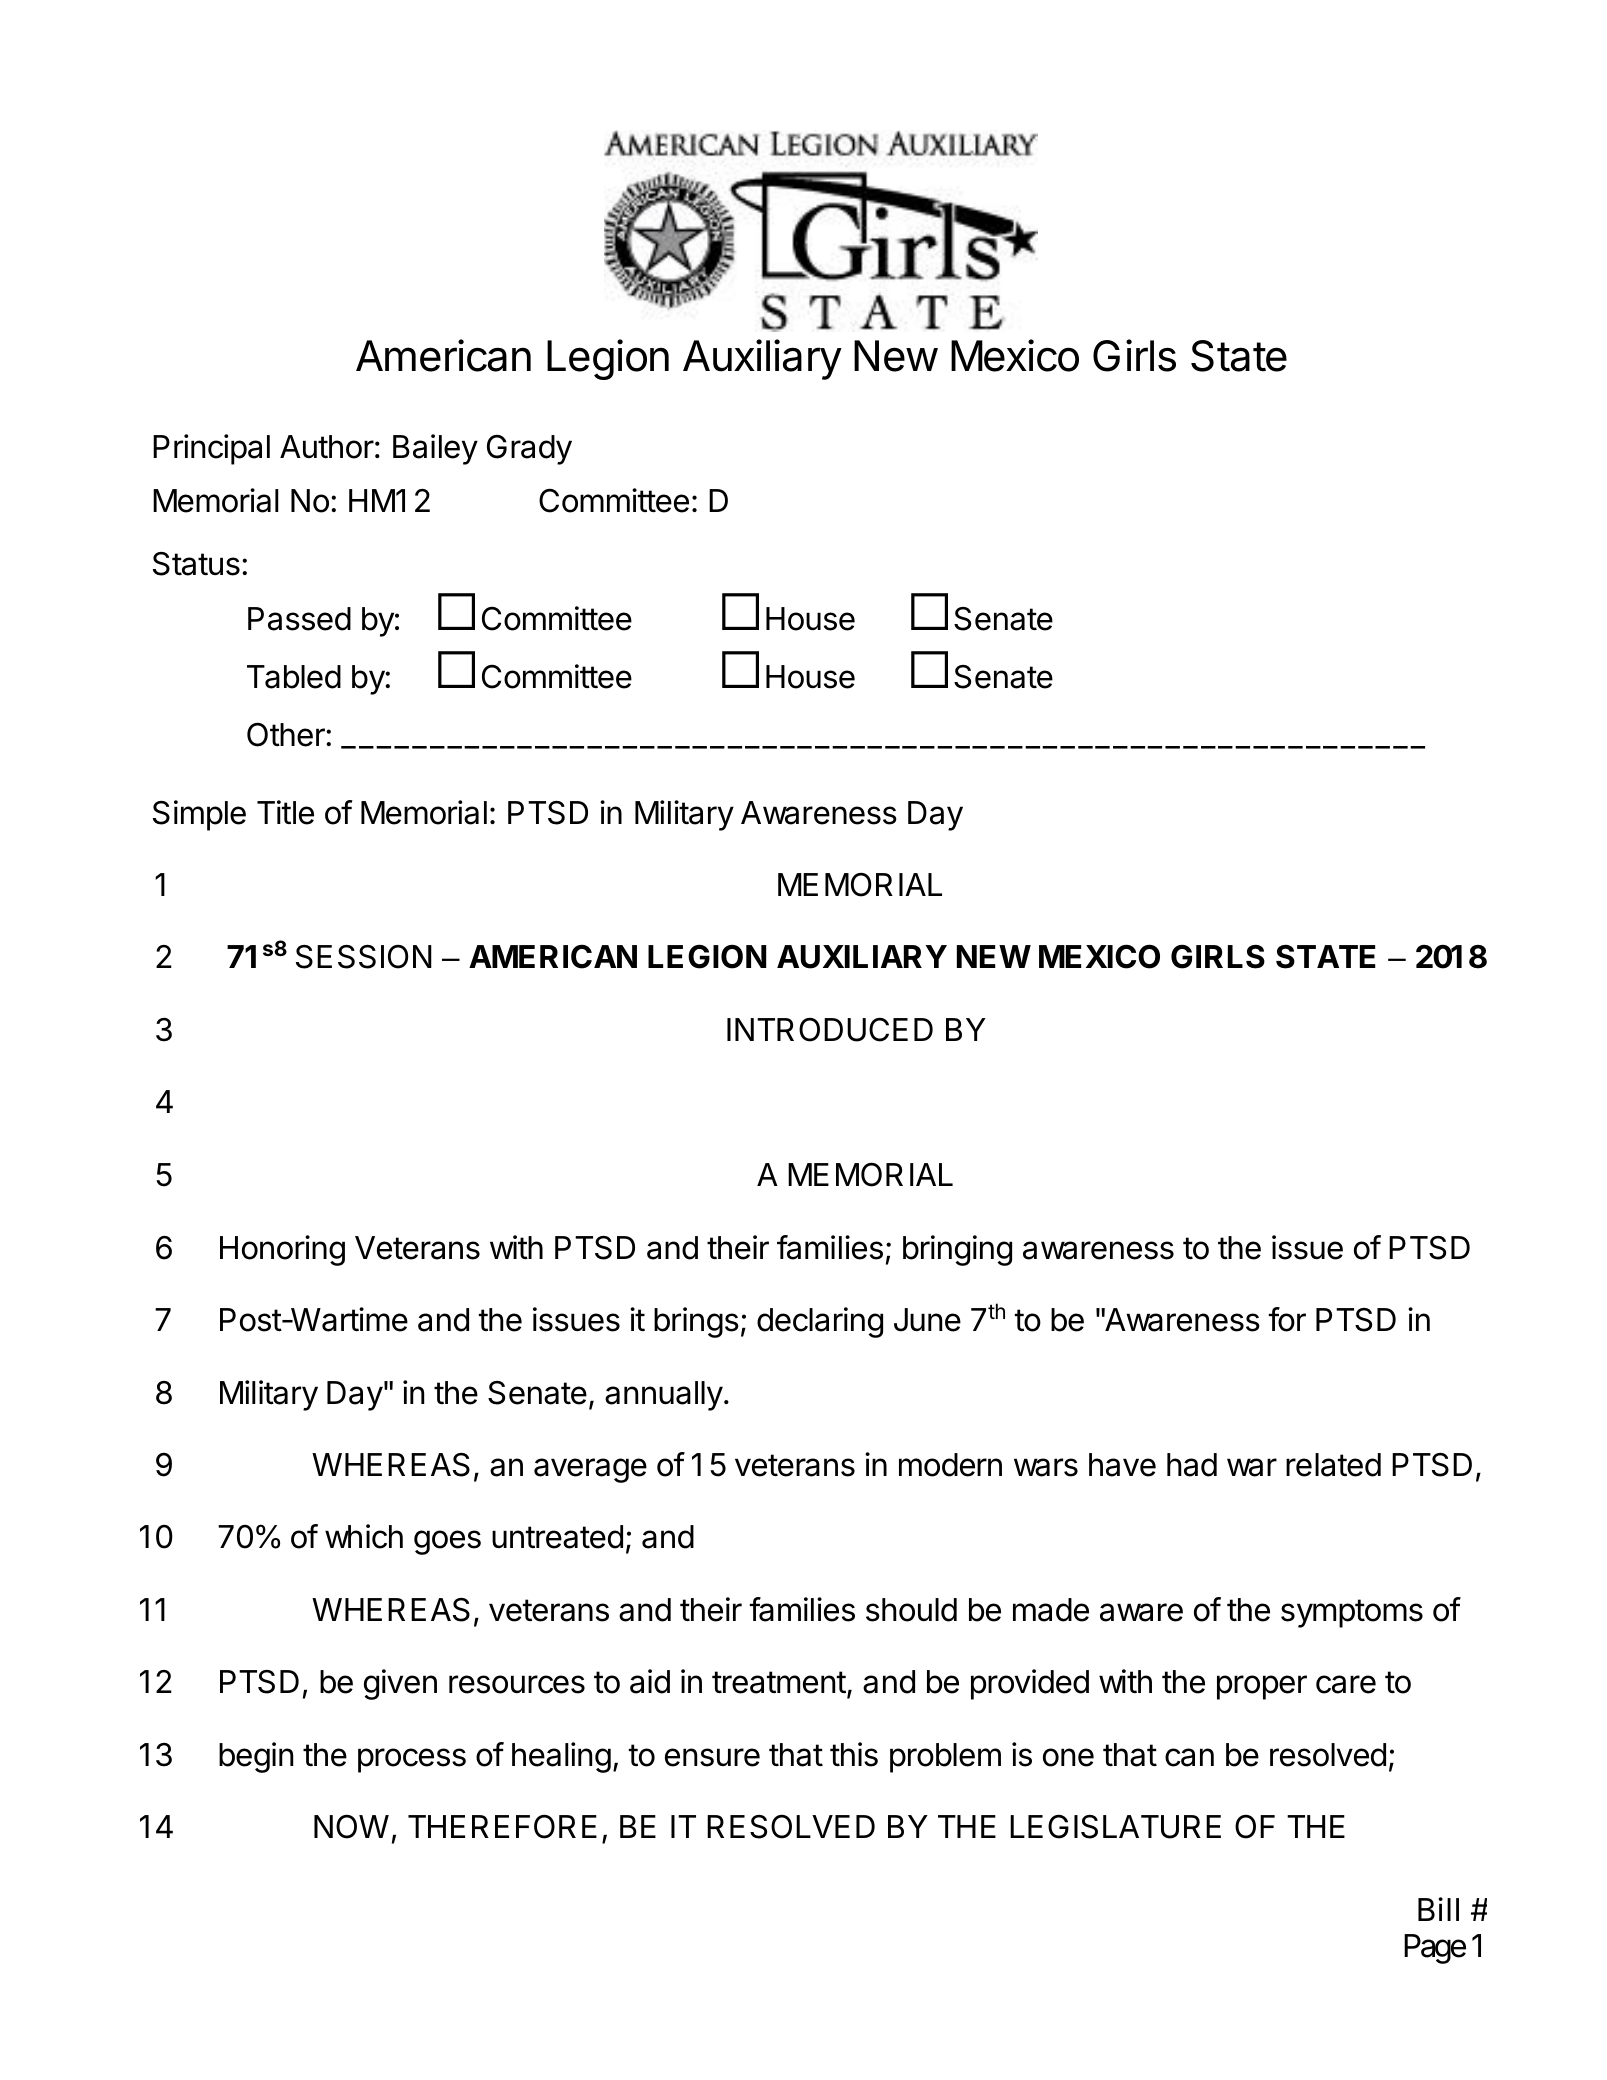  I want to click on SESSION, so click(364, 956).
